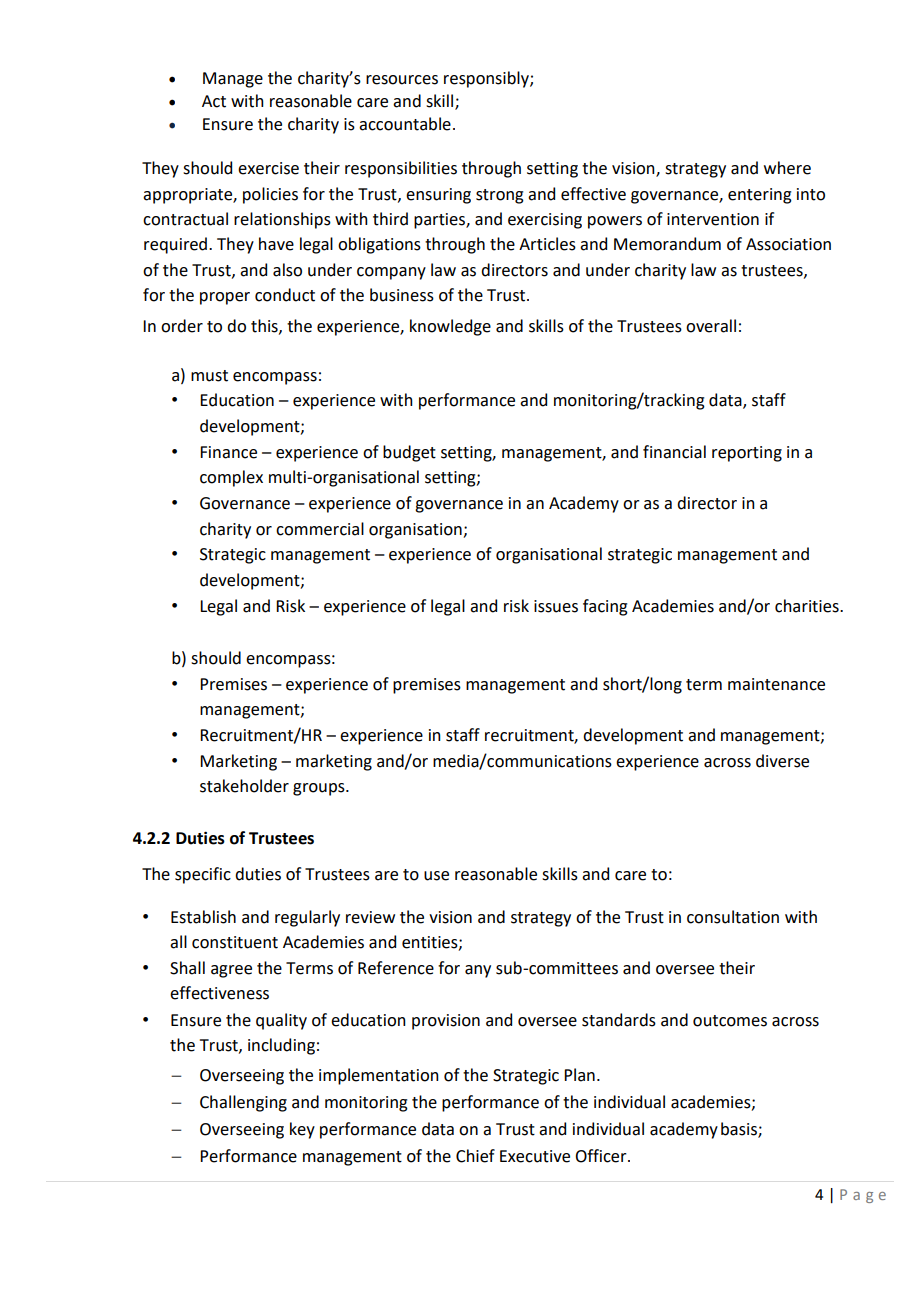 This document has width=924, height=1307. I want to click on diverse, so click(782, 761).
